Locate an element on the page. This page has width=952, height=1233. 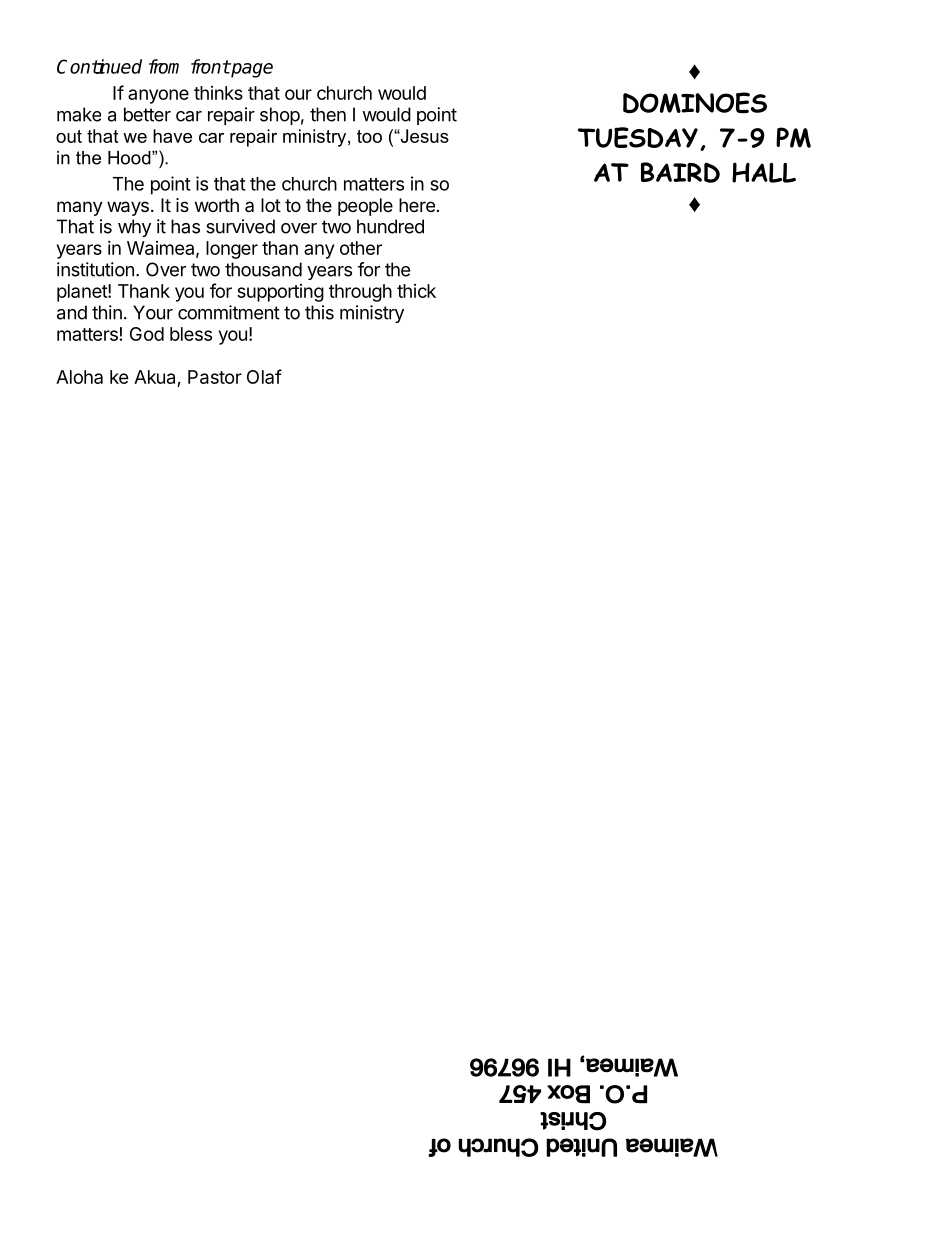
thick is located at coordinates (416, 291).
